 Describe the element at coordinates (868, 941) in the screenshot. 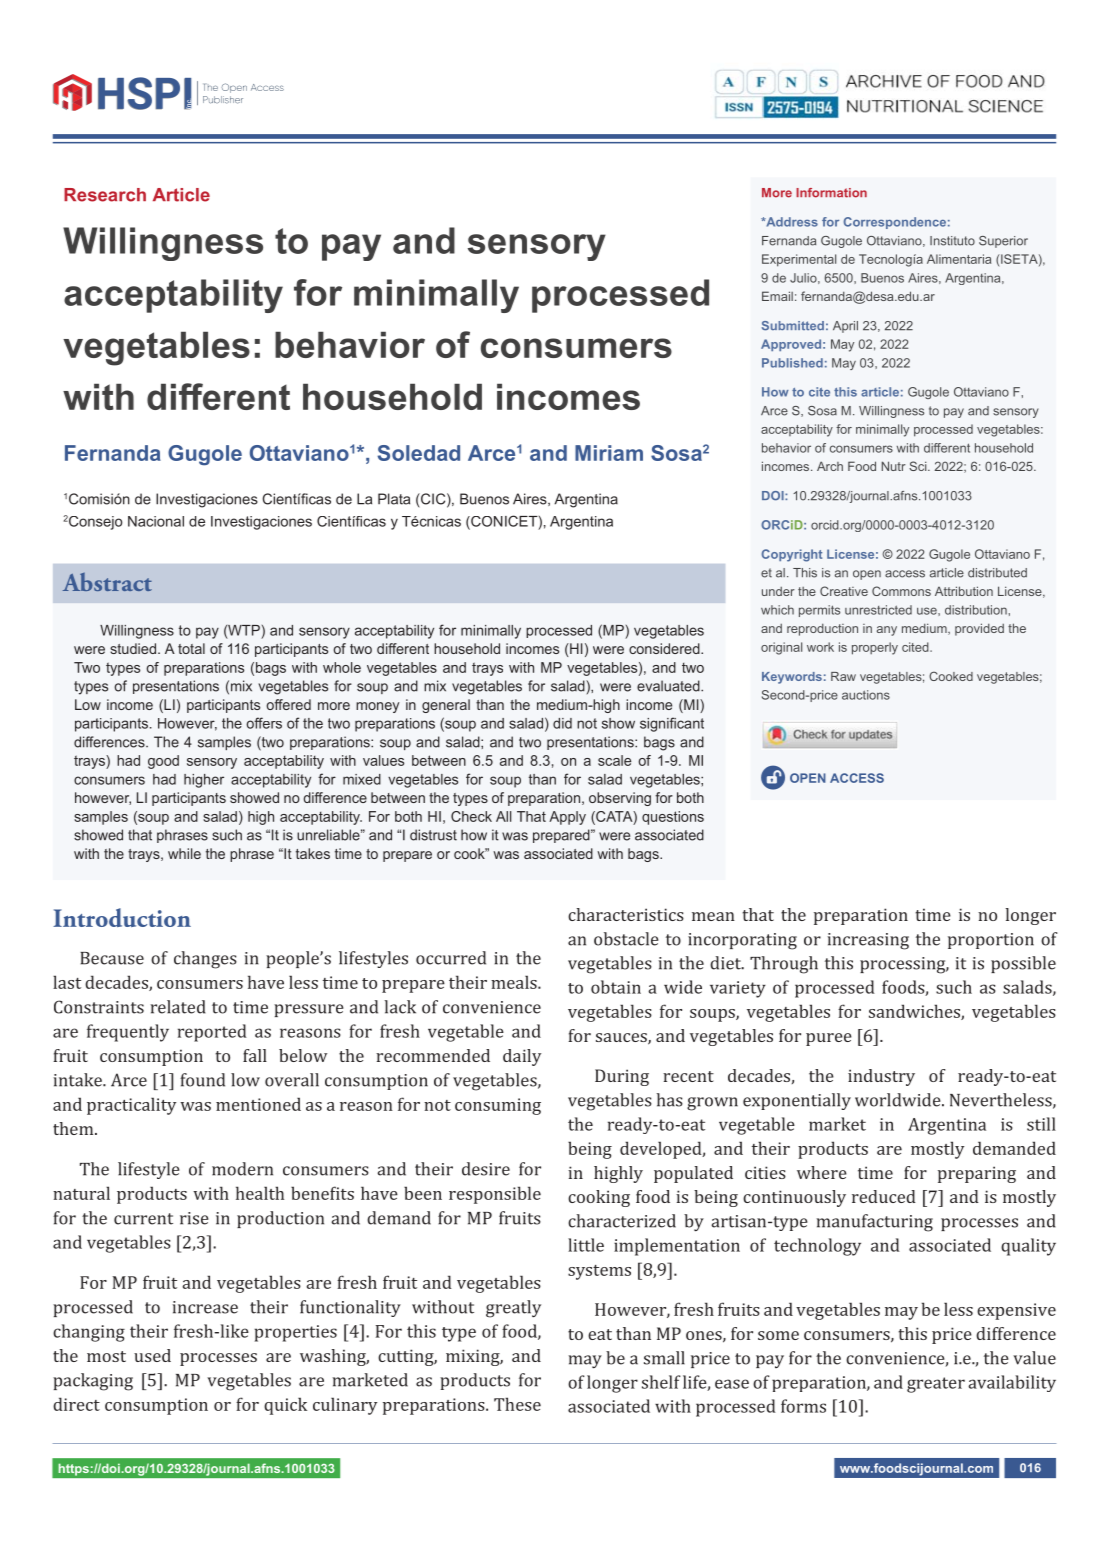

I see `increasing` at that location.
